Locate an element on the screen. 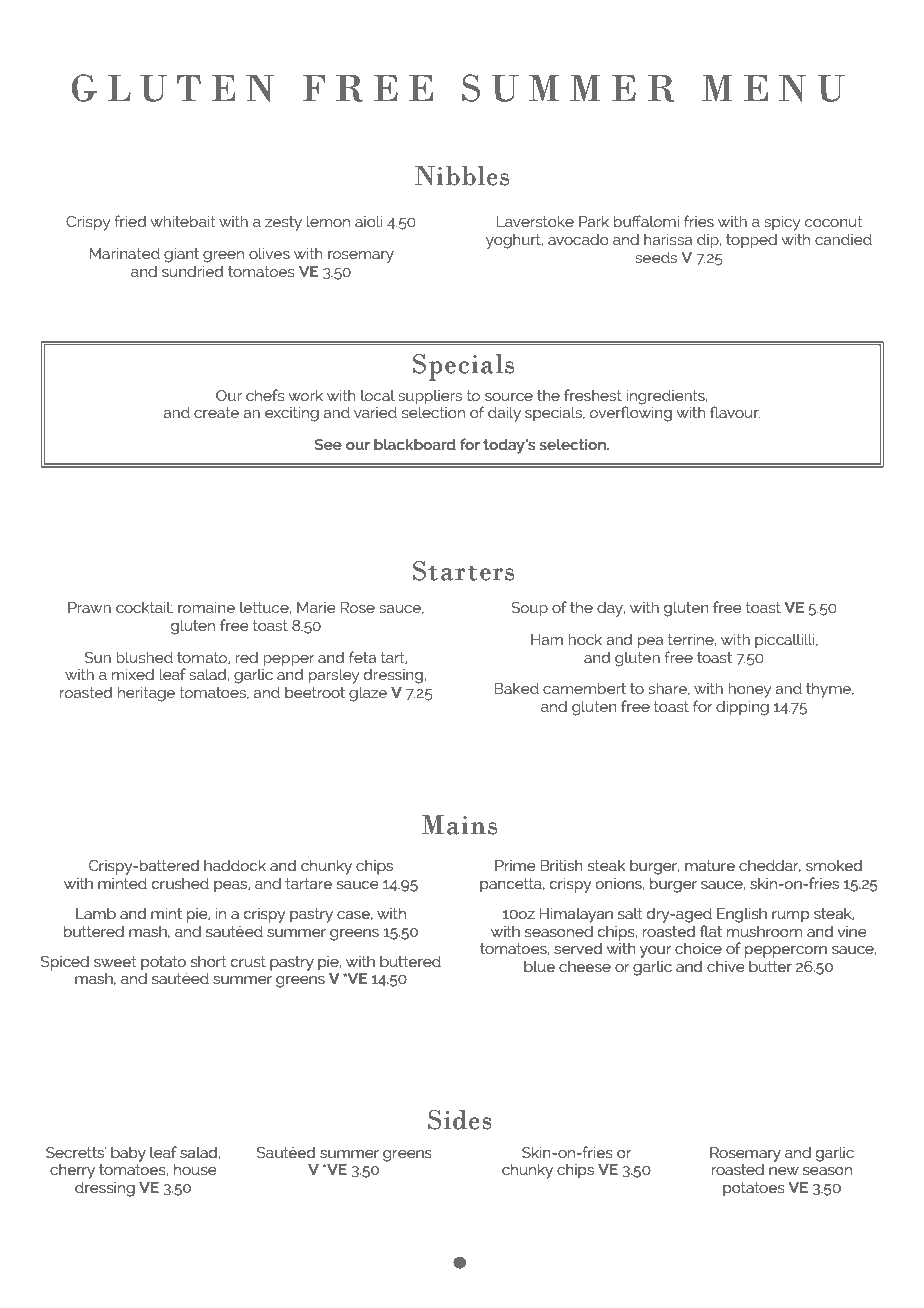 The width and height of the screenshot is (924, 1308). cocktail is located at coordinates (144, 607).
